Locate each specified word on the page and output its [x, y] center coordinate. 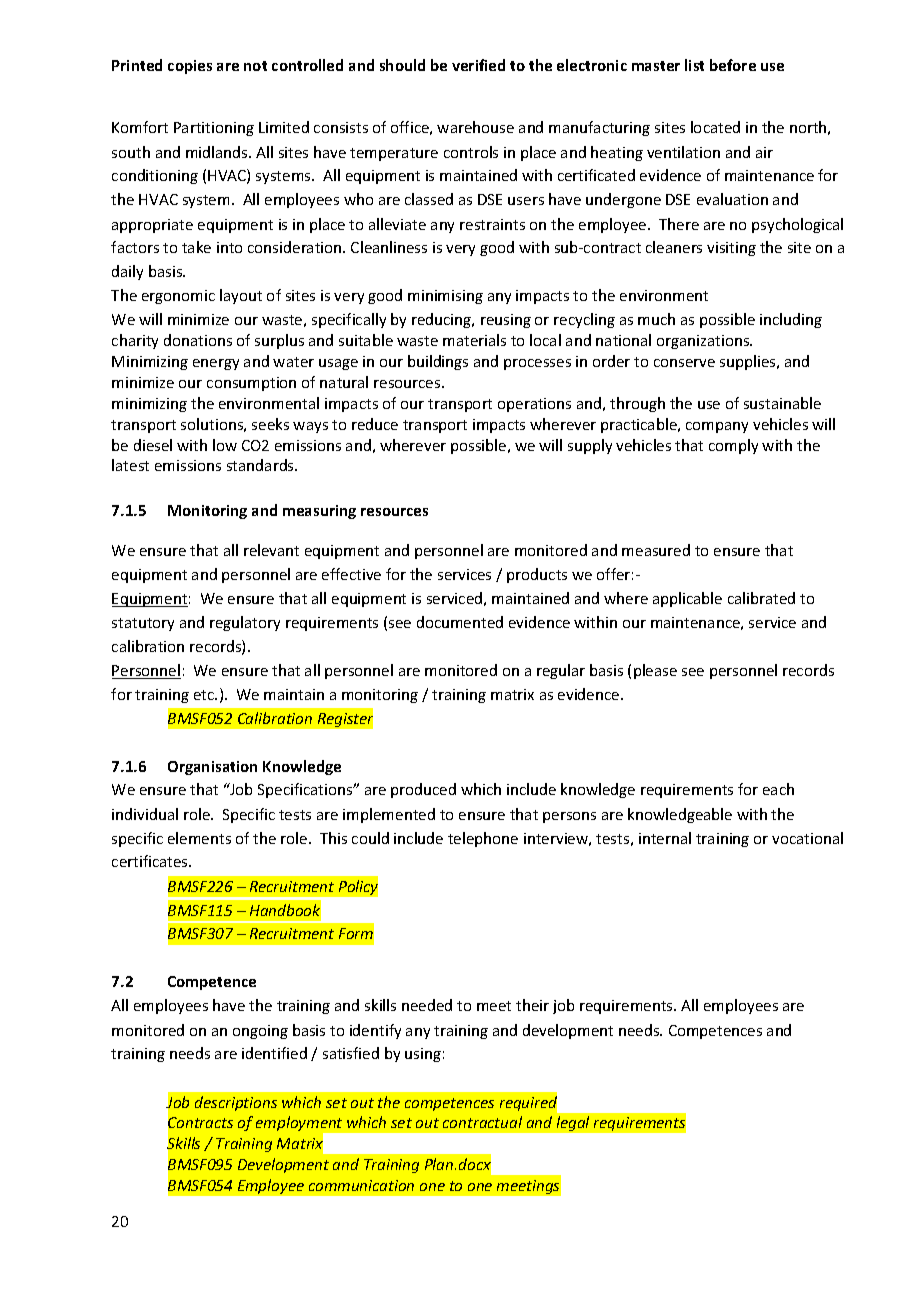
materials [474, 340]
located [715, 127]
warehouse [475, 127]
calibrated [761, 598]
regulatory [245, 623]
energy [216, 364]
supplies [749, 362]
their [532, 1005]
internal [665, 838]
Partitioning [214, 129]
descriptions [236, 1103]
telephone [483, 839]
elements [199, 838]
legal [573, 1123]
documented [460, 622]
